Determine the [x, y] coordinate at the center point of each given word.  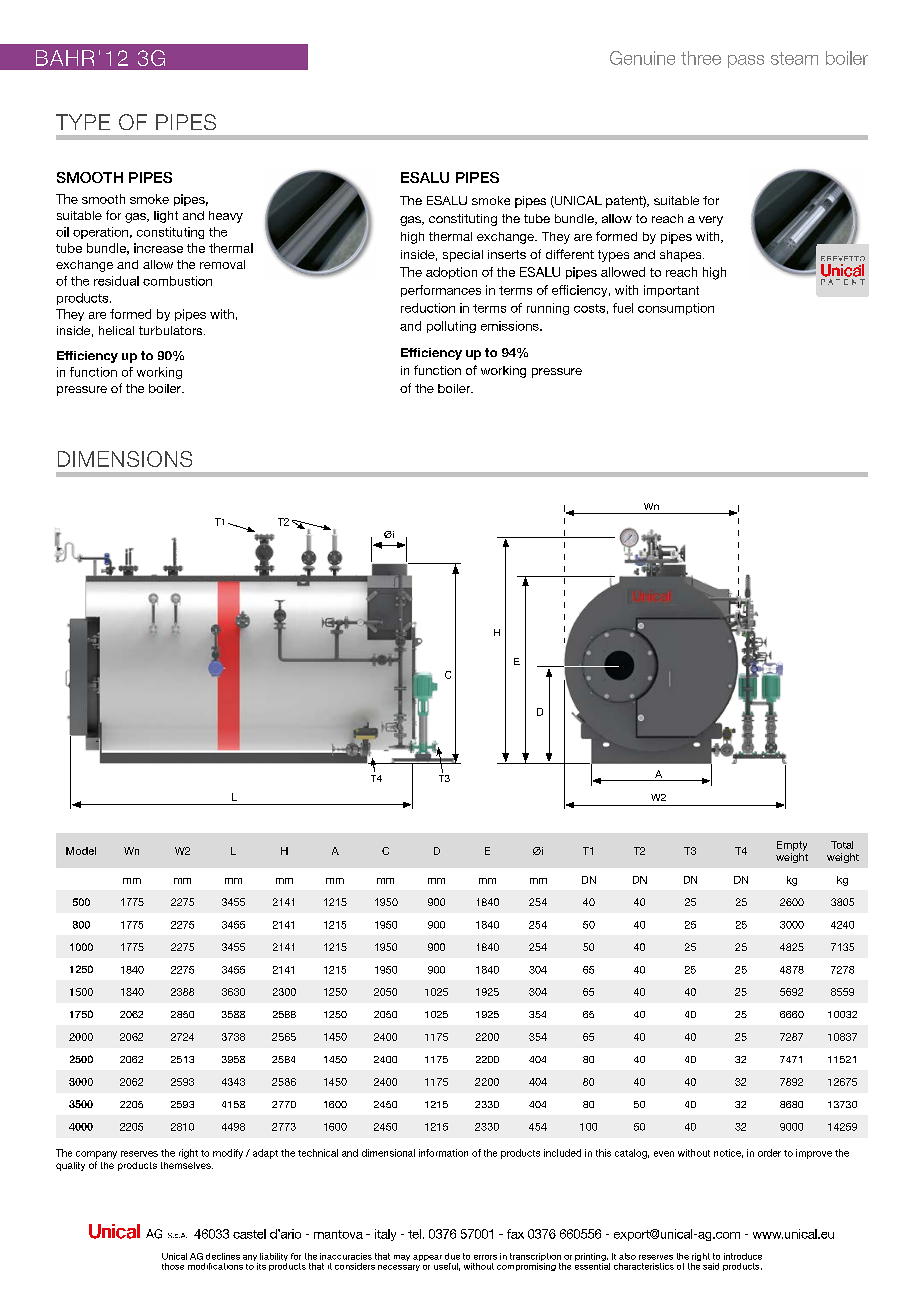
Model [81, 851]
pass [746, 61]
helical [116, 330]
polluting [451, 327]
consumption [676, 309]
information [443, 1153]
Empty [792, 846]
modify [228, 1154]
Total [842, 845]
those [173, 1266]
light [166, 217]
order [769, 1153]
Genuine [642, 58]
